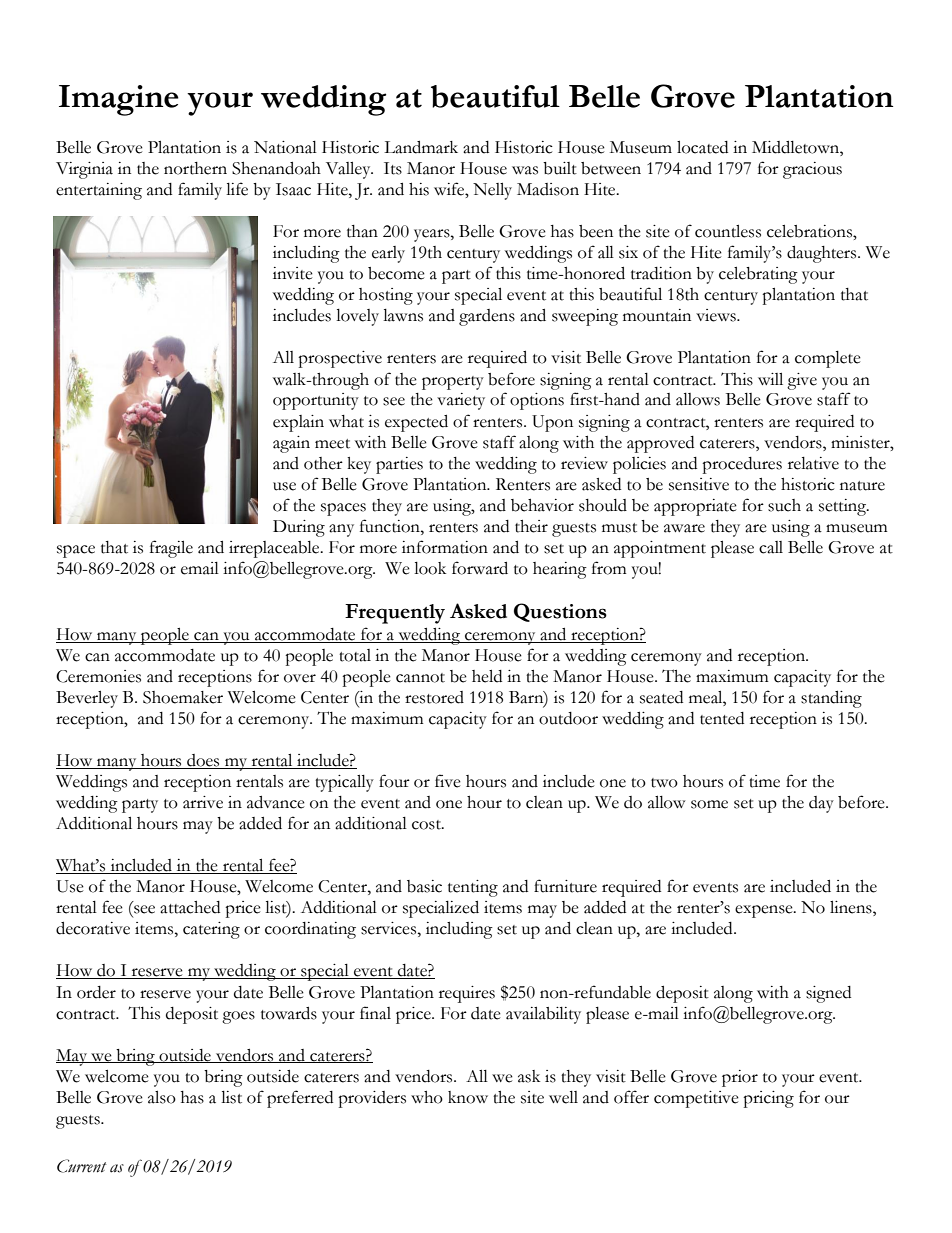 The image size is (952, 1233). What do you see at coordinates (831, 699) in the screenshot?
I see `standing` at bounding box center [831, 699].
